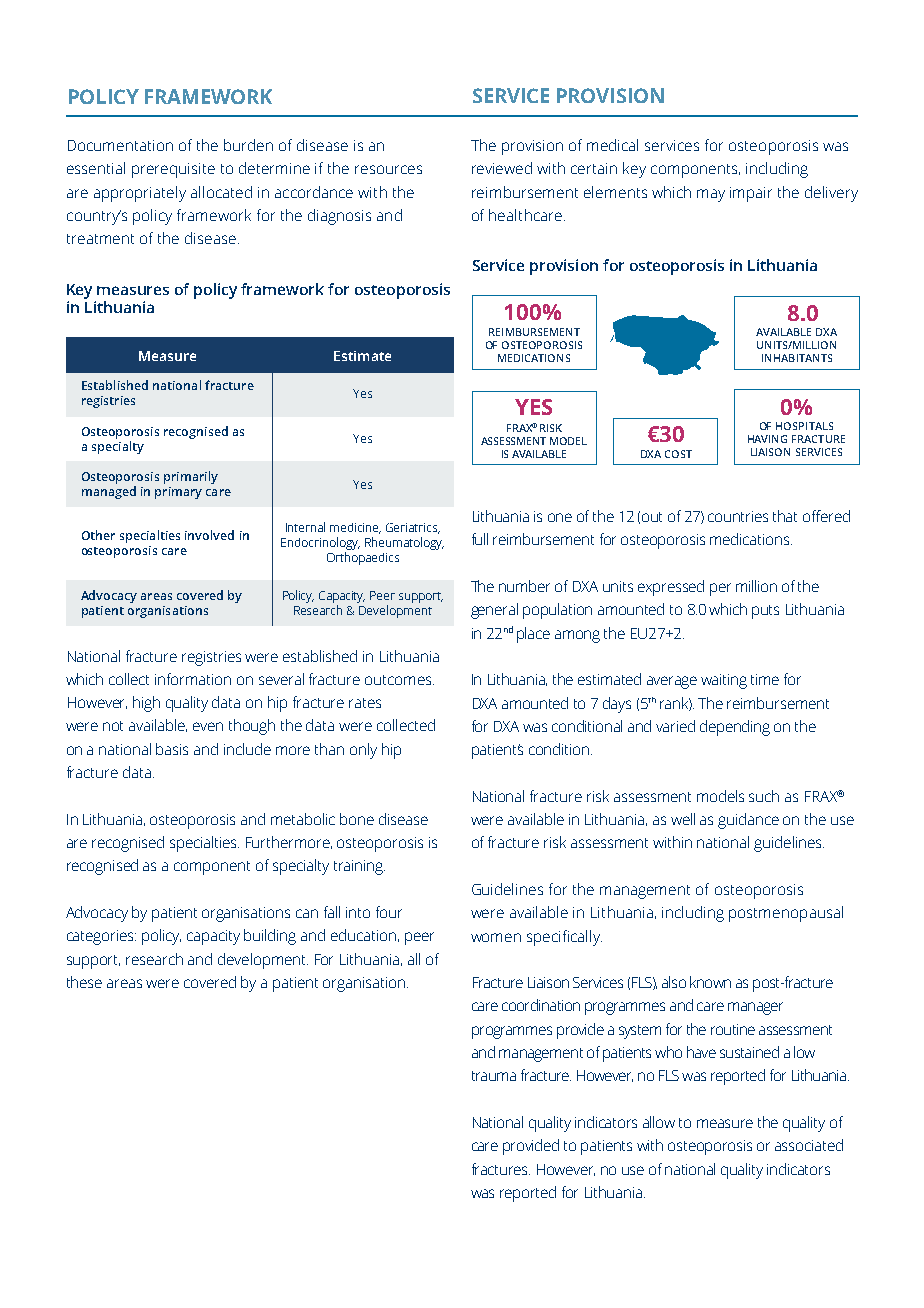  What do you see at coordinates (748, 821) in the document?
I see `guidance` at bounding box center [748, 821].
